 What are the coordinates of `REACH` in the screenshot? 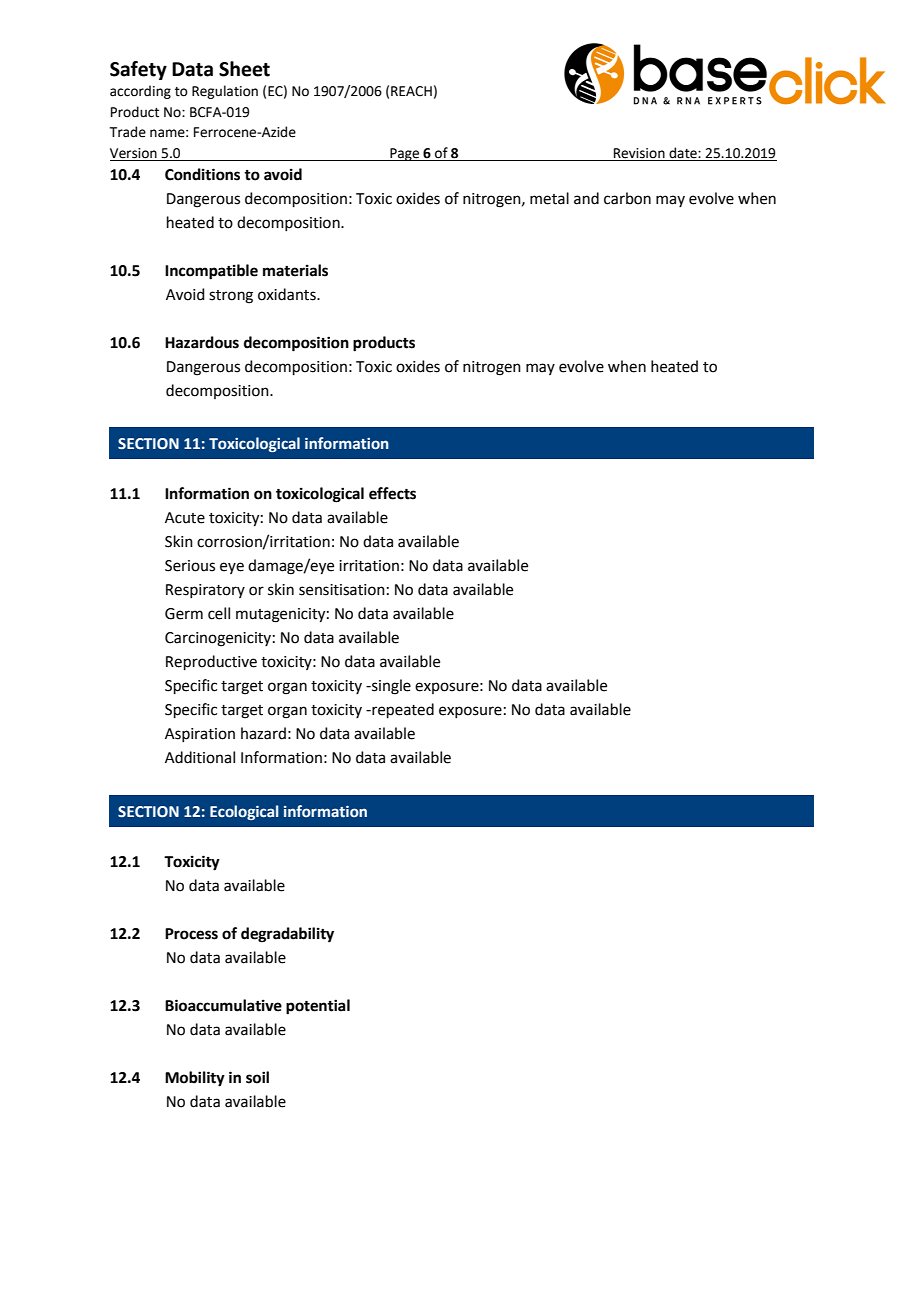 It's located at (411, 91).
